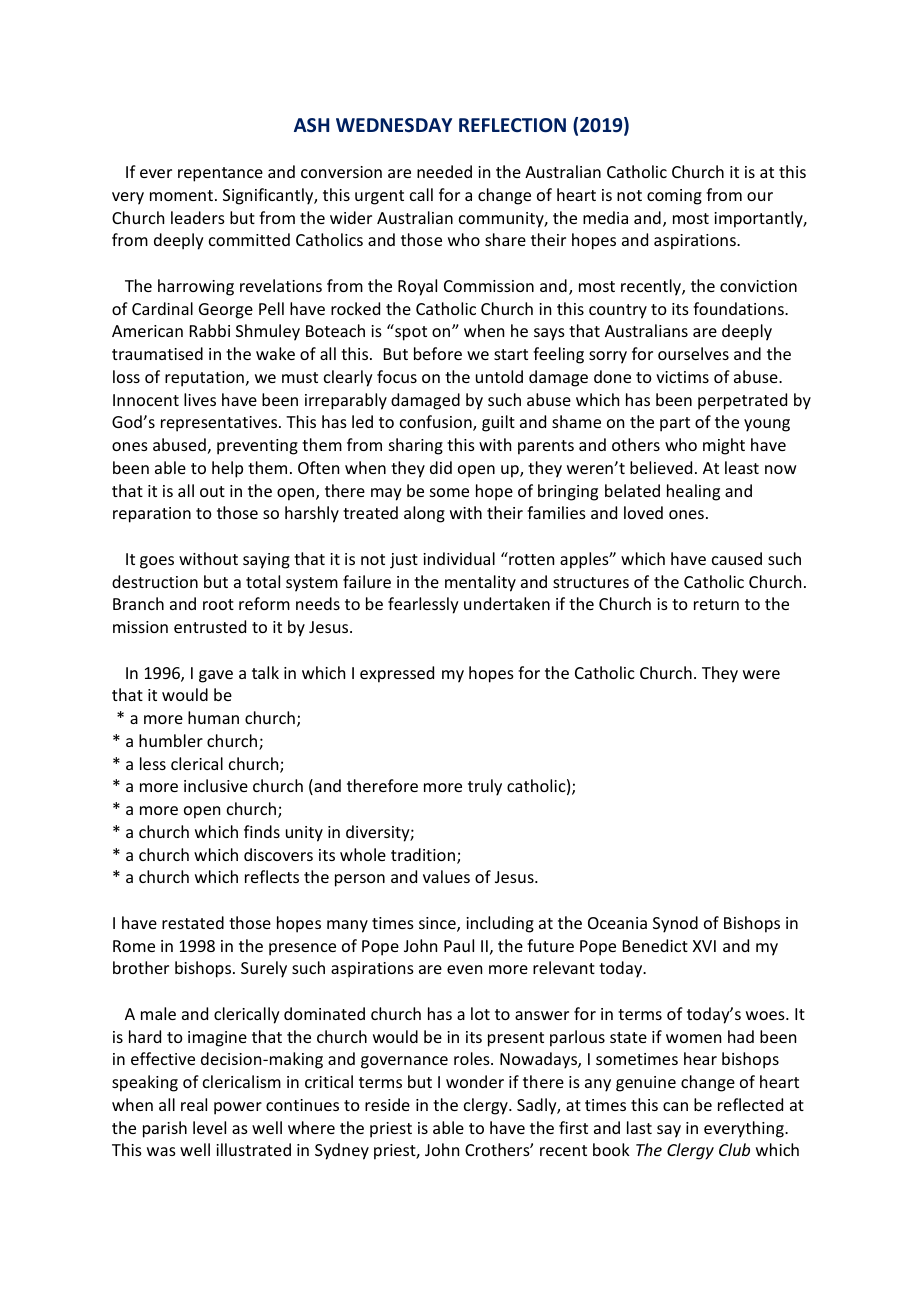 The image size is (924, 1307). Describe the element at coordinates (220, 174) in the image. I see `repentance` at that location.
